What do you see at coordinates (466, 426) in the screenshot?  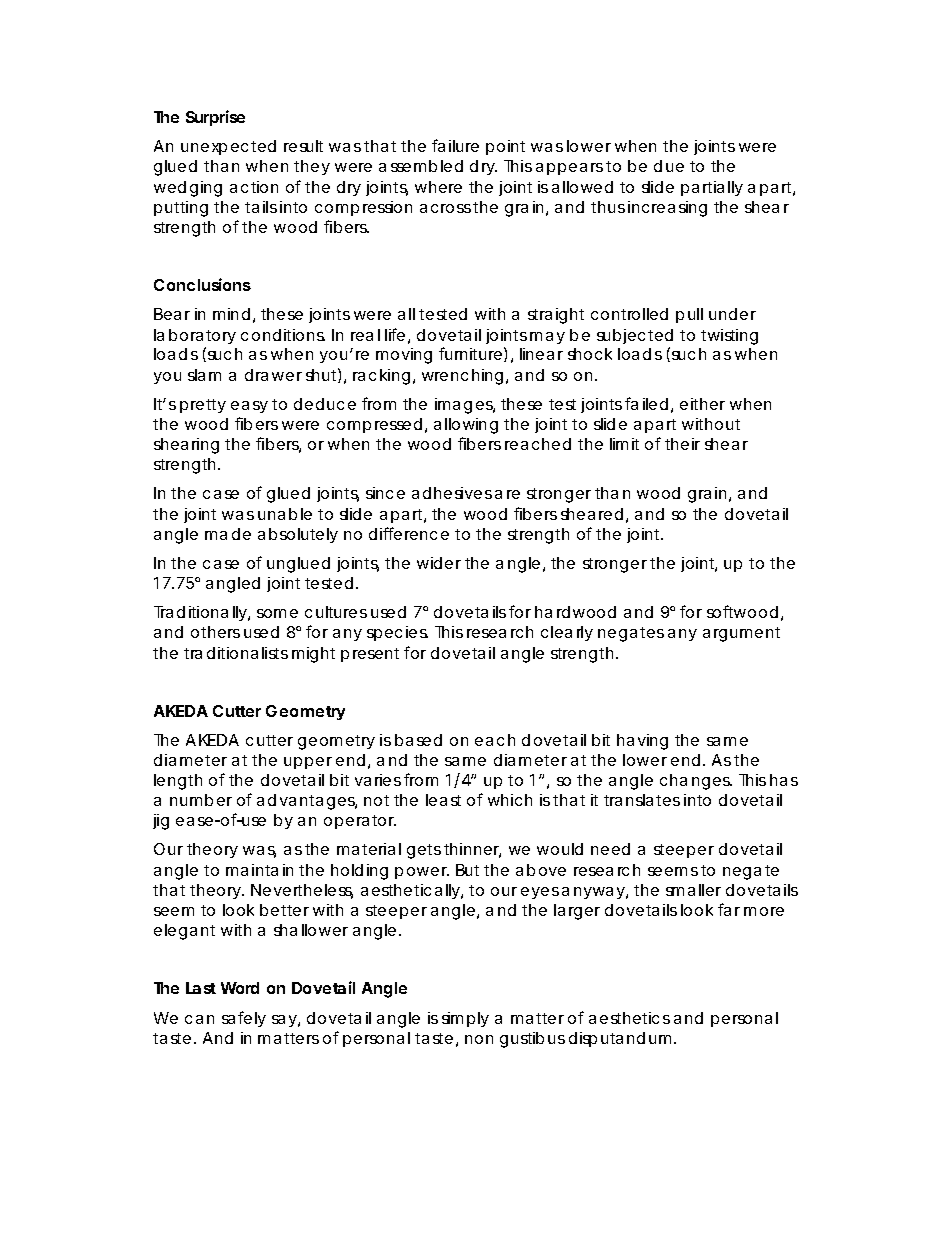 I see `allowing` at bounding box center [466, 426].
